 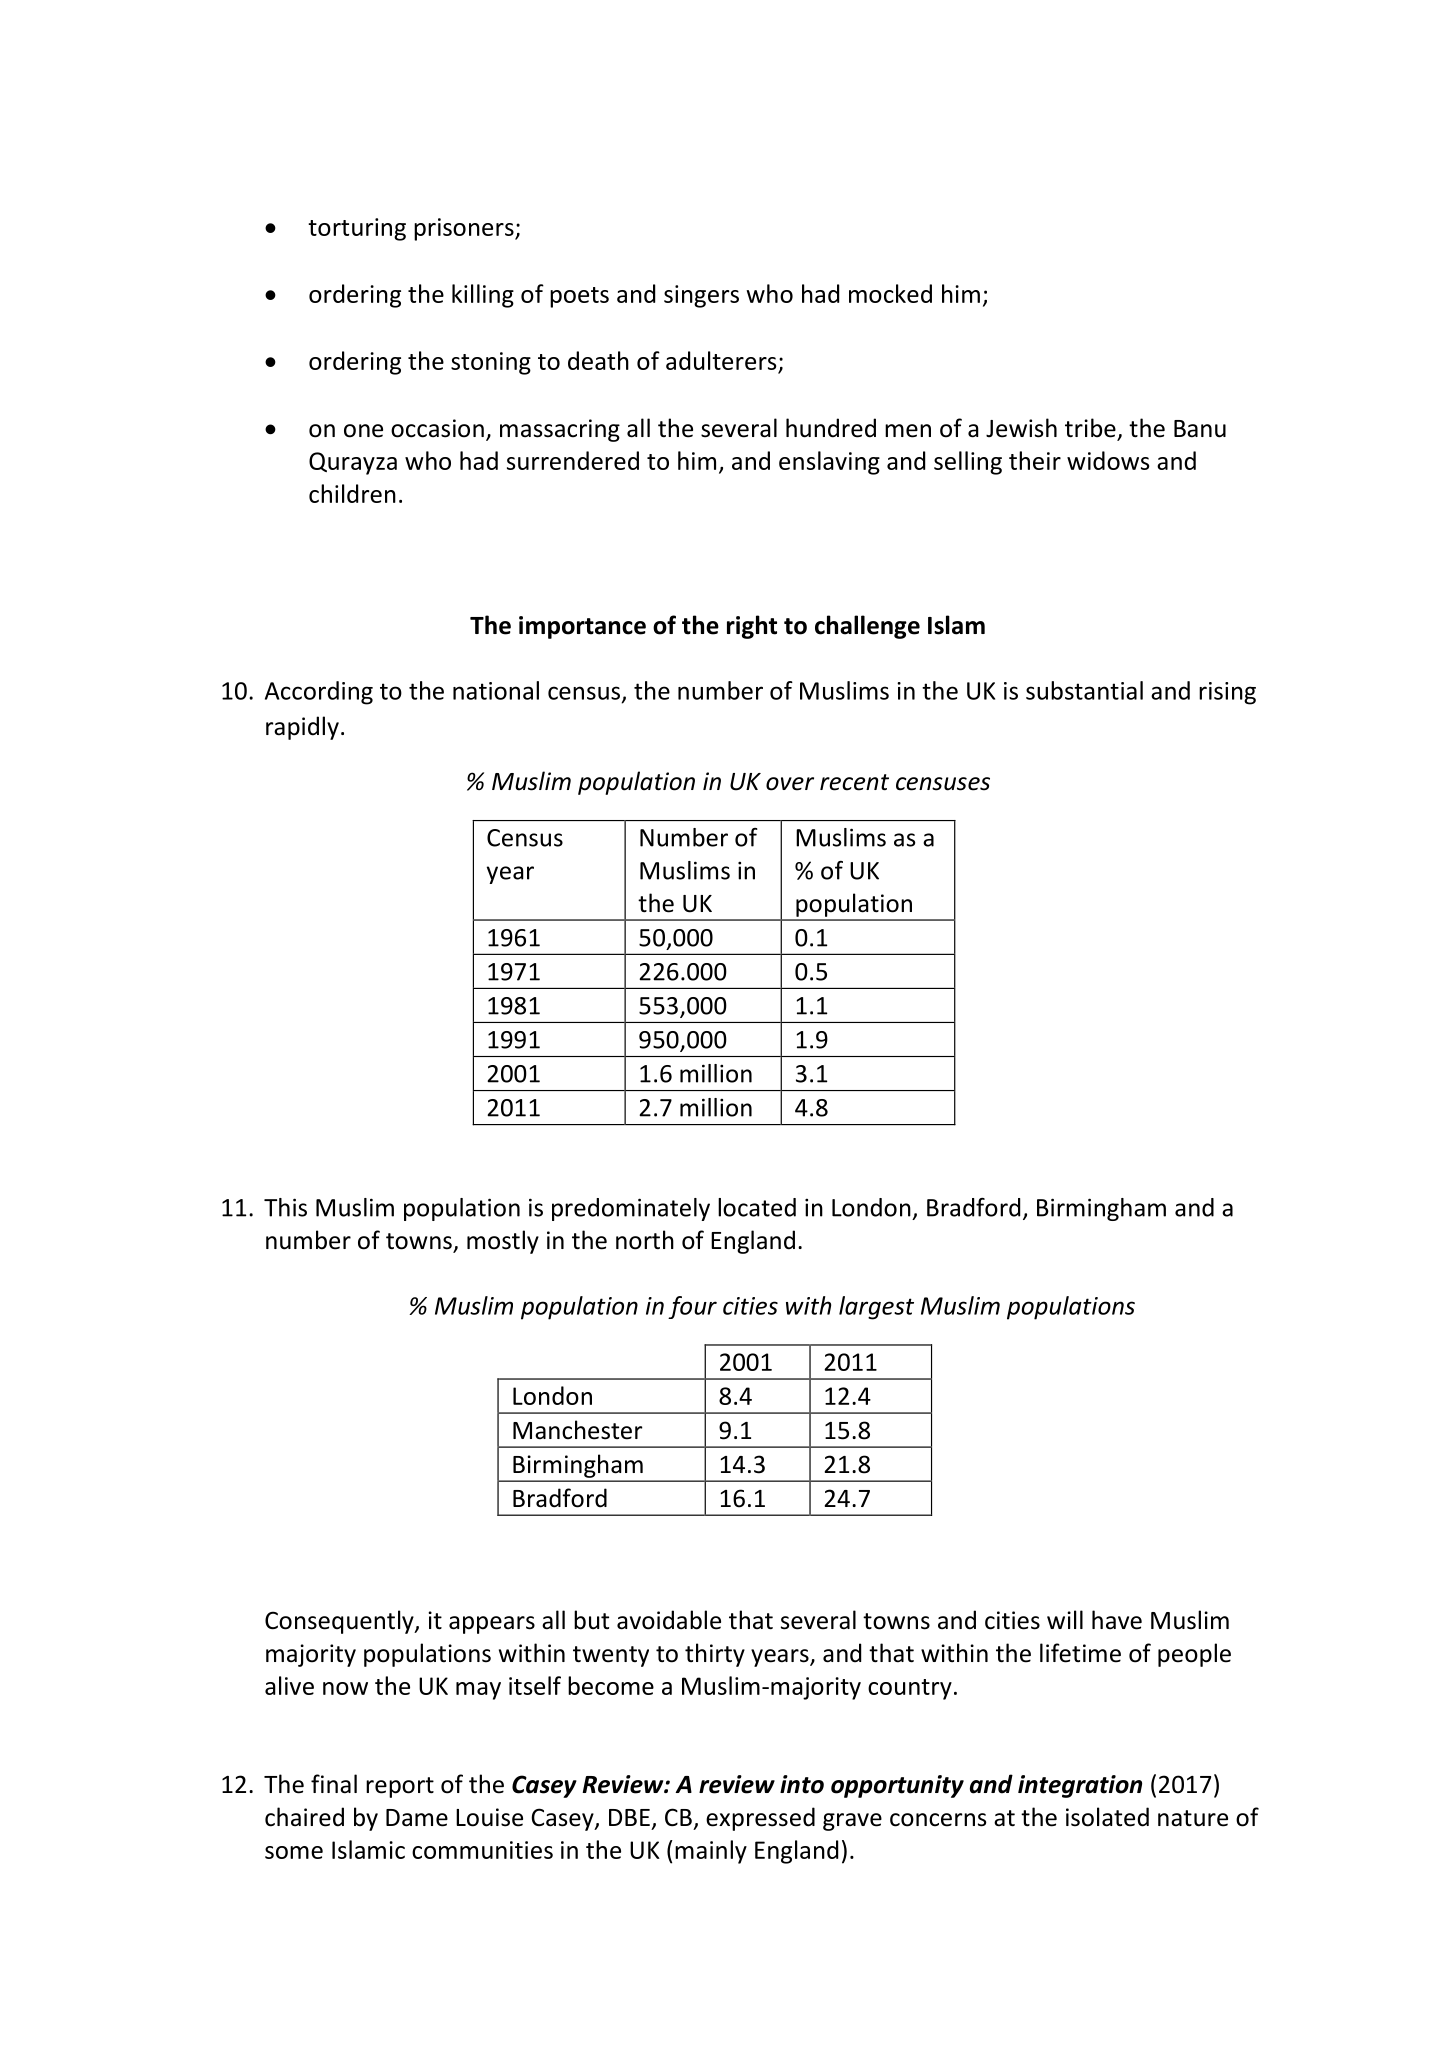 What do you see at coordinates (752, 627) in the screenshot?
I see `right` at bounding box center [752, 627].
